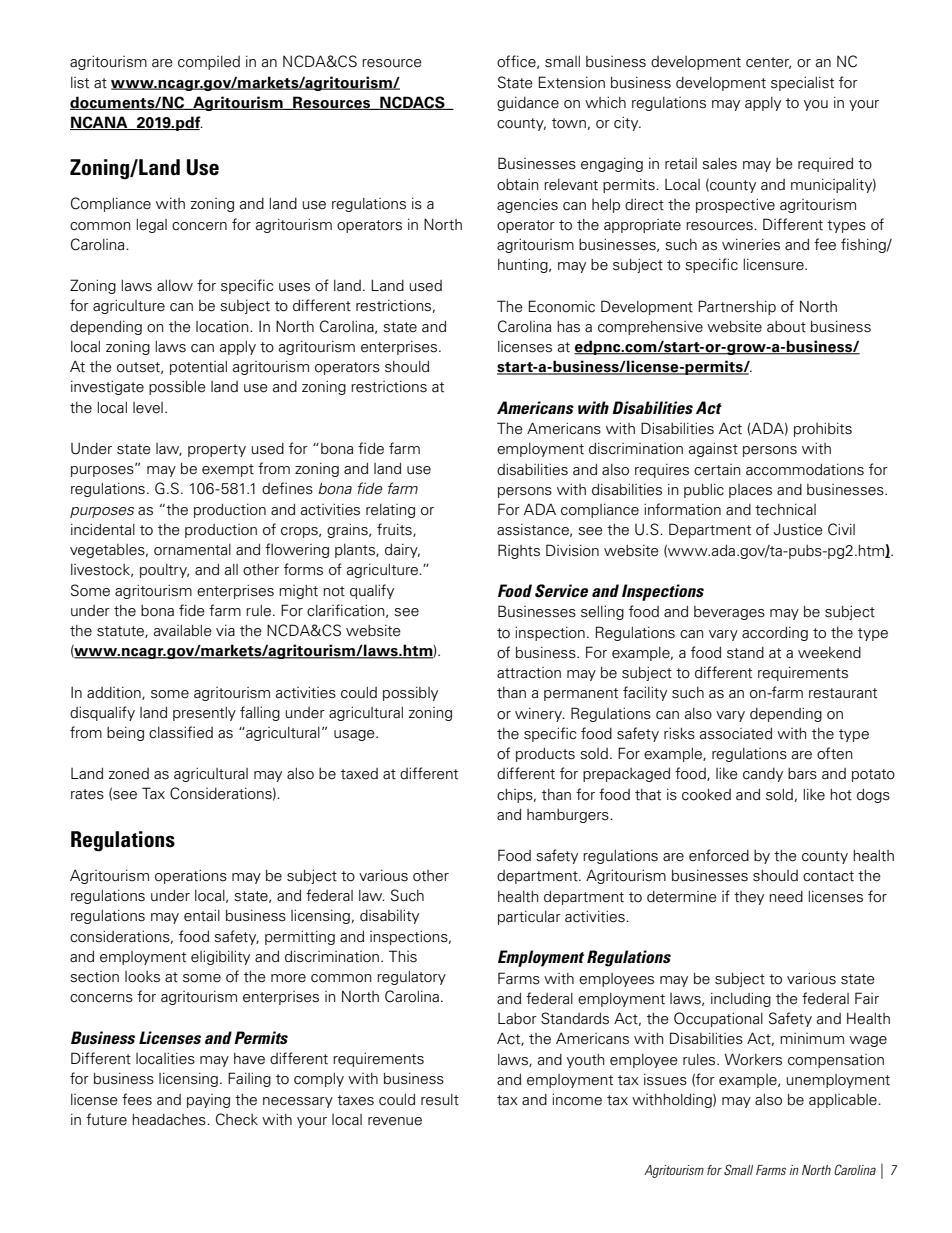  What do you see at coordinates (209, 63) in the image?
I see `compiled` at bounding box center [209, 63].
